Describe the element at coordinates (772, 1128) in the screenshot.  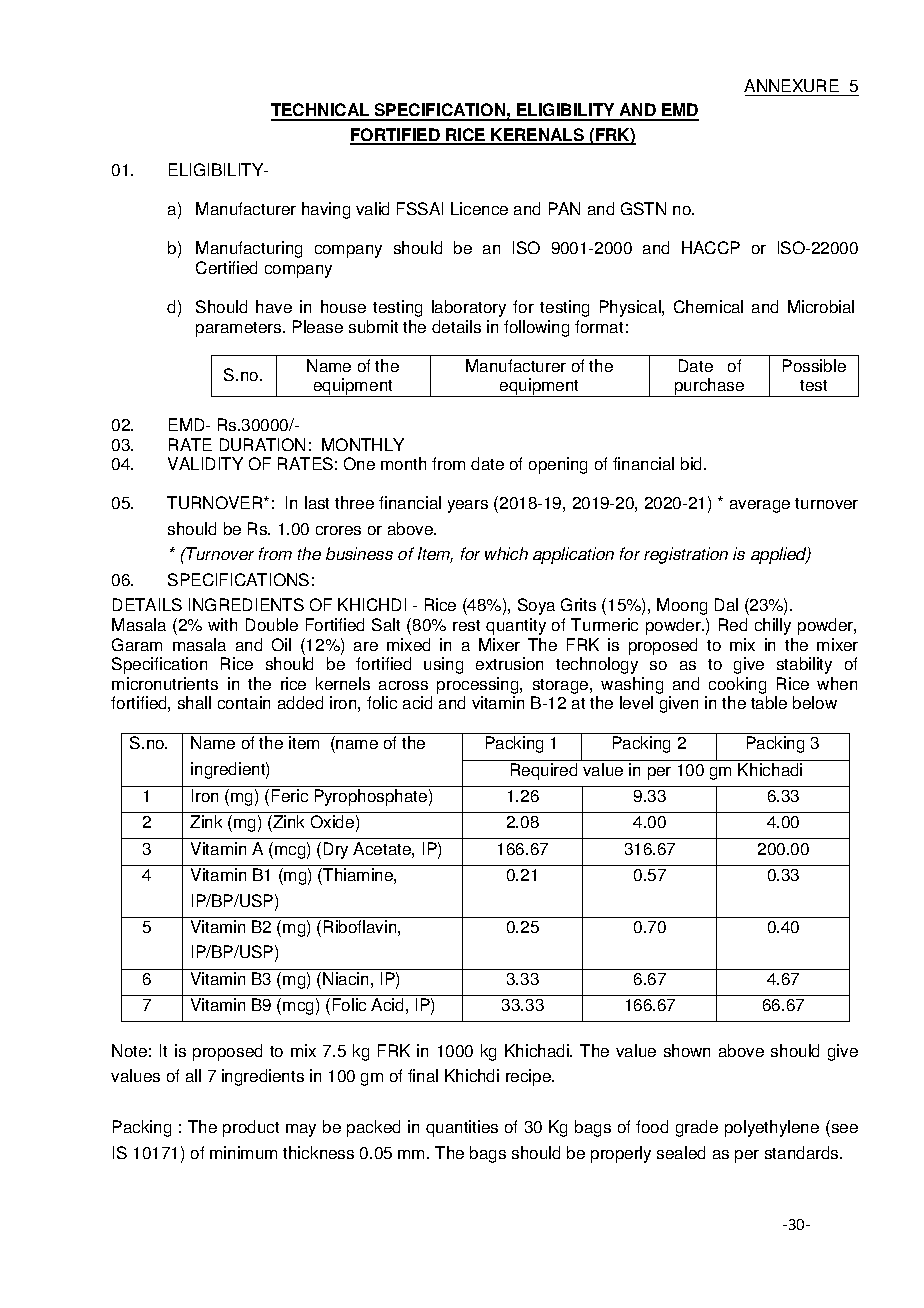
I see `polyethylene` at that location.
